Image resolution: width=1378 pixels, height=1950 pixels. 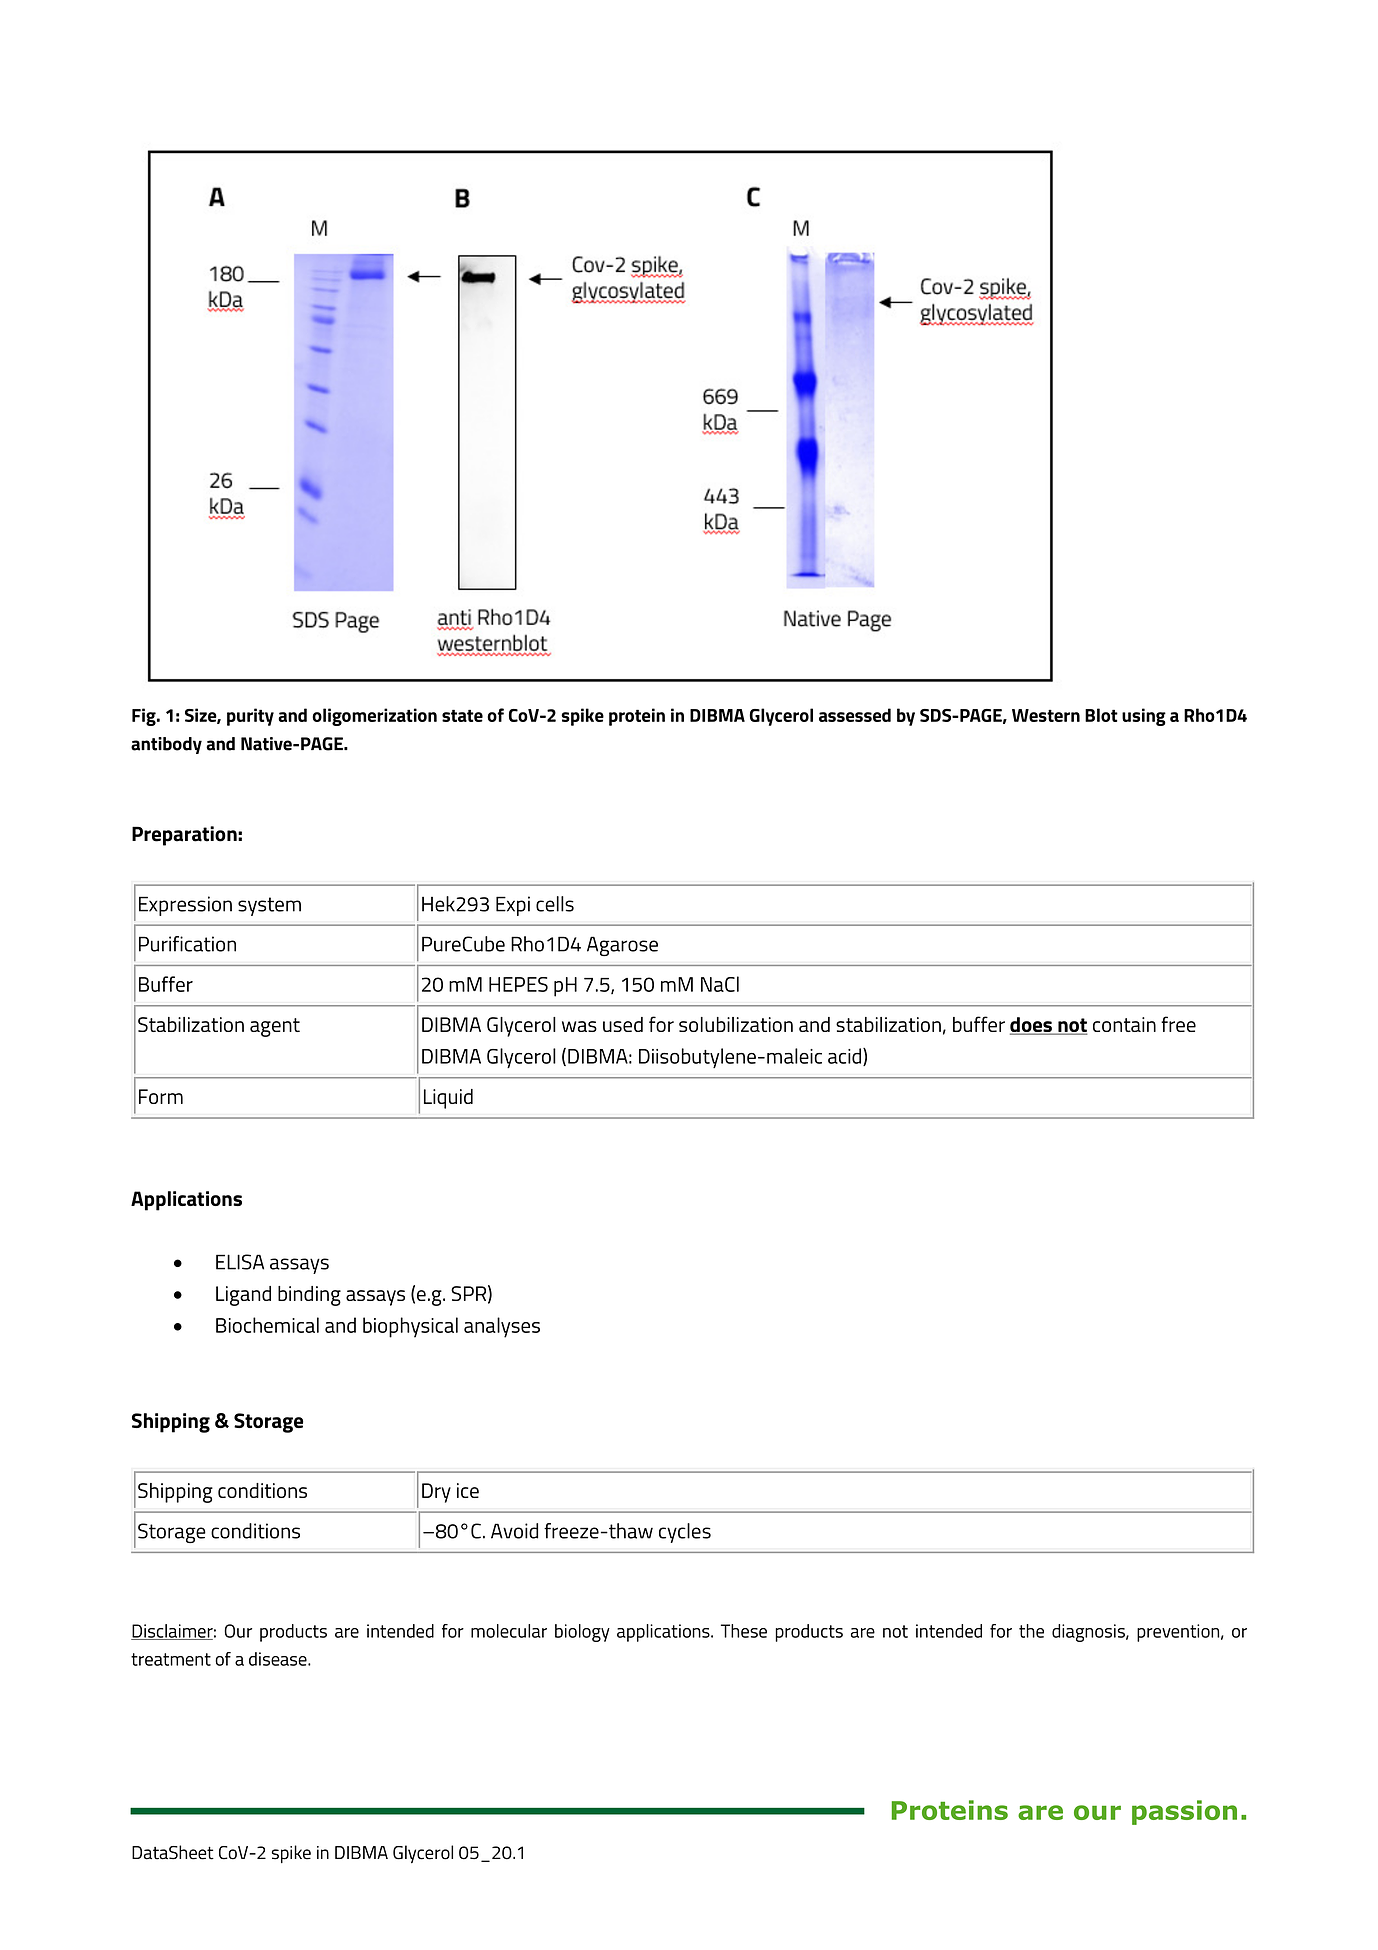 What do you see at coordinates (685, 1533) in the document?
I see `cycles` at bounding box center [685, 1533].
